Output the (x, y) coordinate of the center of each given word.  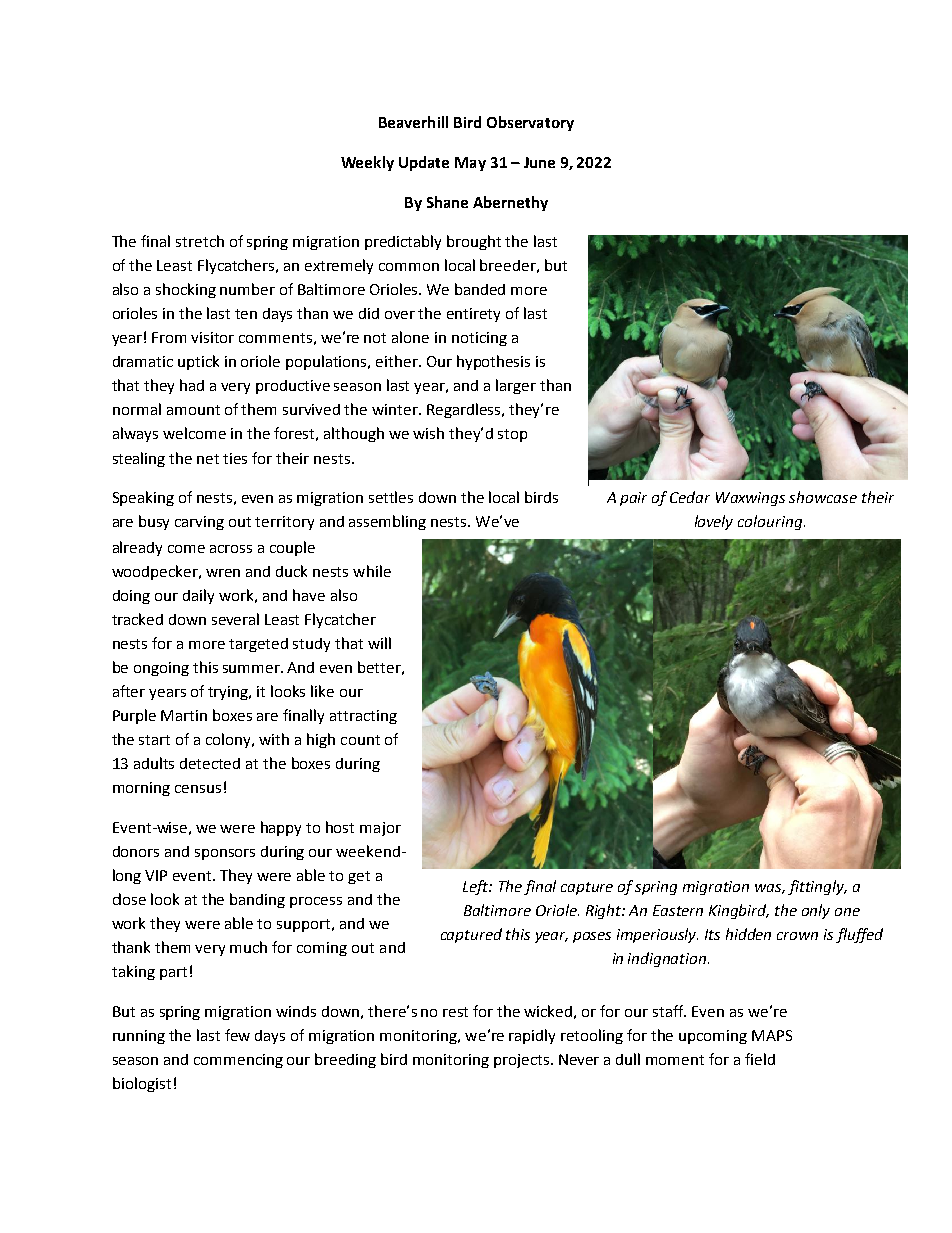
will (379, 643)
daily (198, 596)
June (539, 162)
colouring (771, 522)
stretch (200, 241)
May (470, 164)
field (760, 1059)
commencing (238, 1061)
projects (523, 1061)
